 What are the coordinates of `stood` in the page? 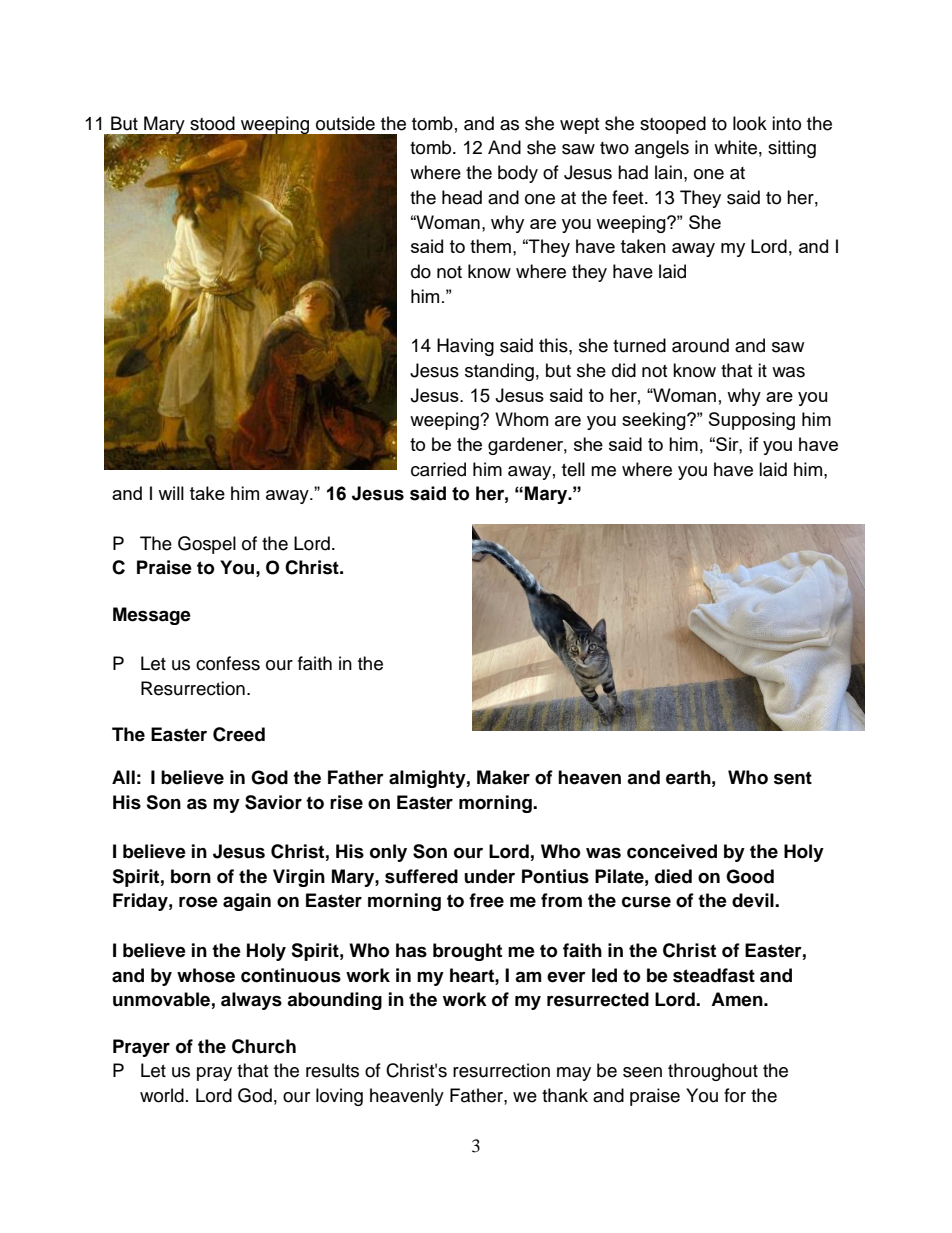 It's located at (212, 123).
